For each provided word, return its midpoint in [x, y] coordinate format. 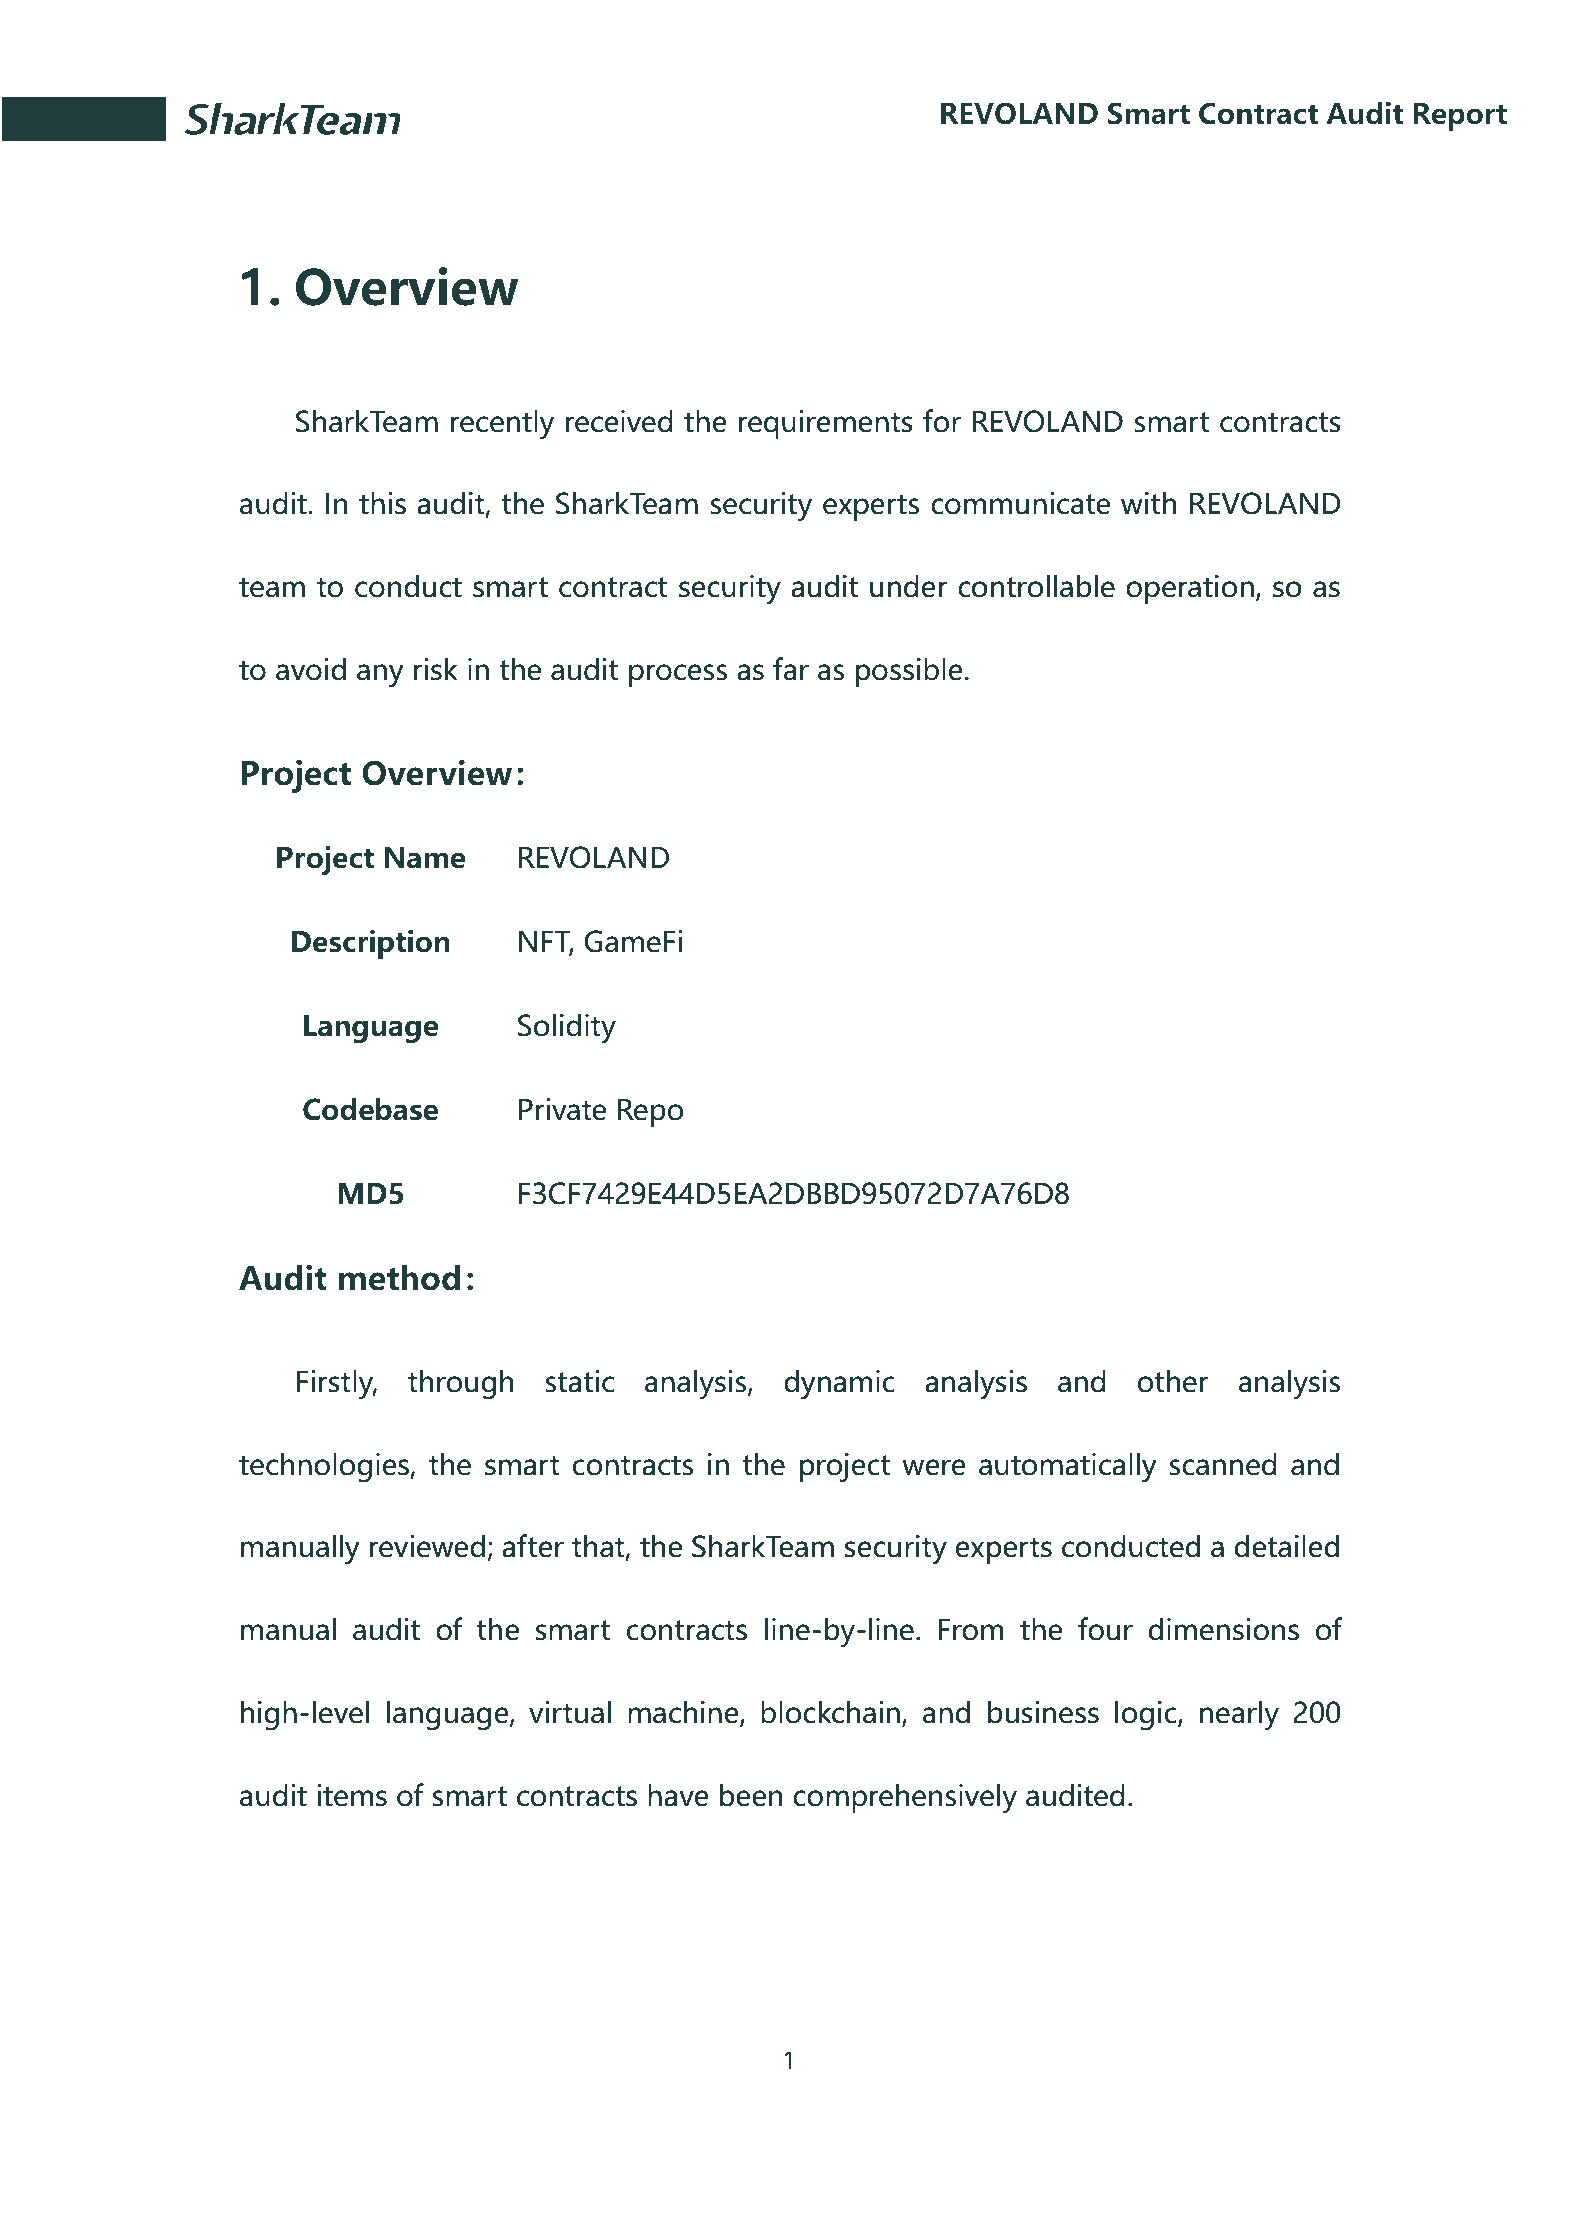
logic [1147, 1715]
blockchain [830, 1712]
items [352, 1795]
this [382, 503]
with [1148, 503]
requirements [826, 424]
